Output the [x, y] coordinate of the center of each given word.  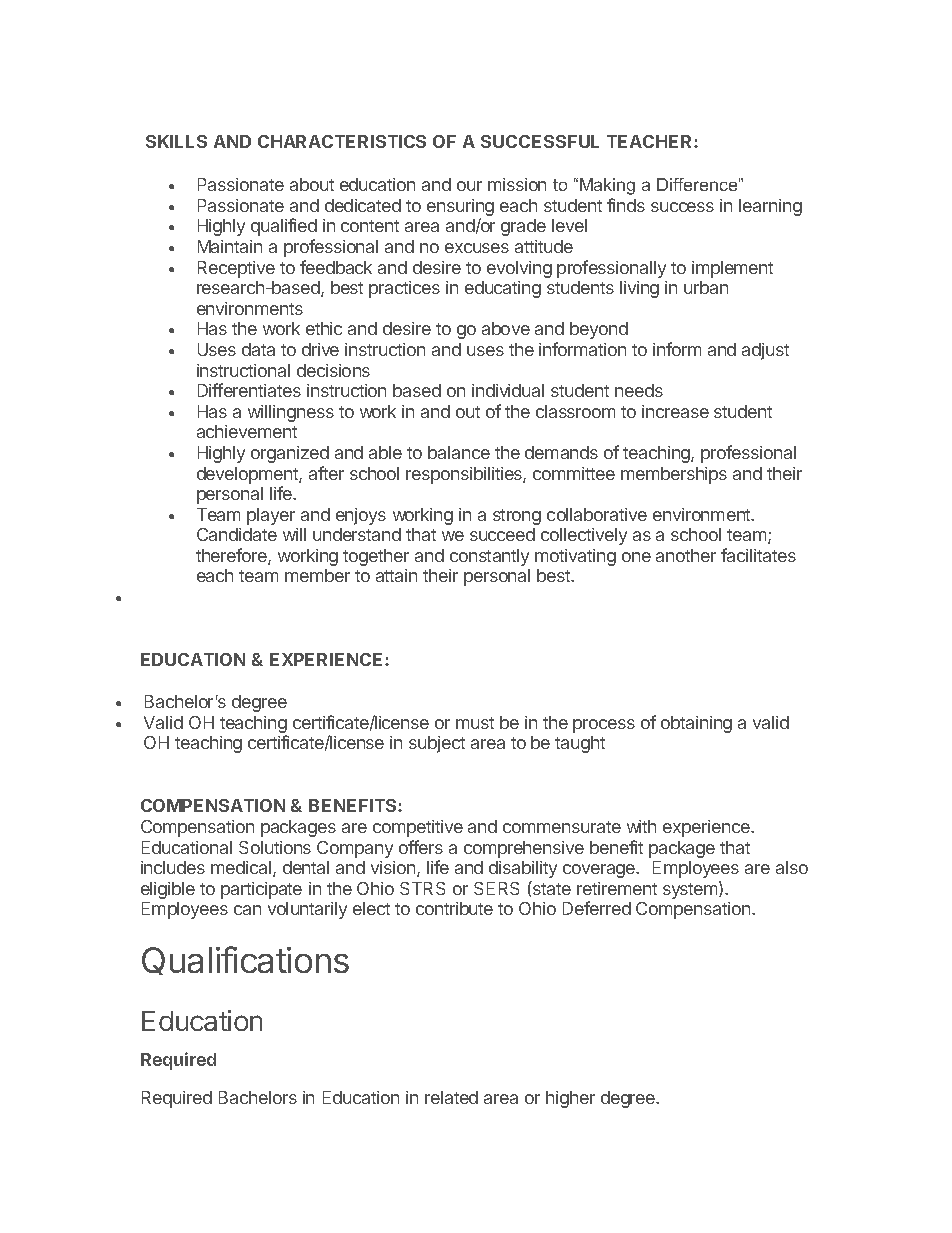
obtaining [696, 724]
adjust [765, 351]
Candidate [237, 534]
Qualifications [245, 960]
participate [261, 890]
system [691, 890]
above [506, 328]
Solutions [275, 847]
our [469, 186]
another [686, 555]
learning [770, 207]
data [258, 349]
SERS [496, 888]
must [475, 723]
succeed [502, 534]
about [312, 184]
